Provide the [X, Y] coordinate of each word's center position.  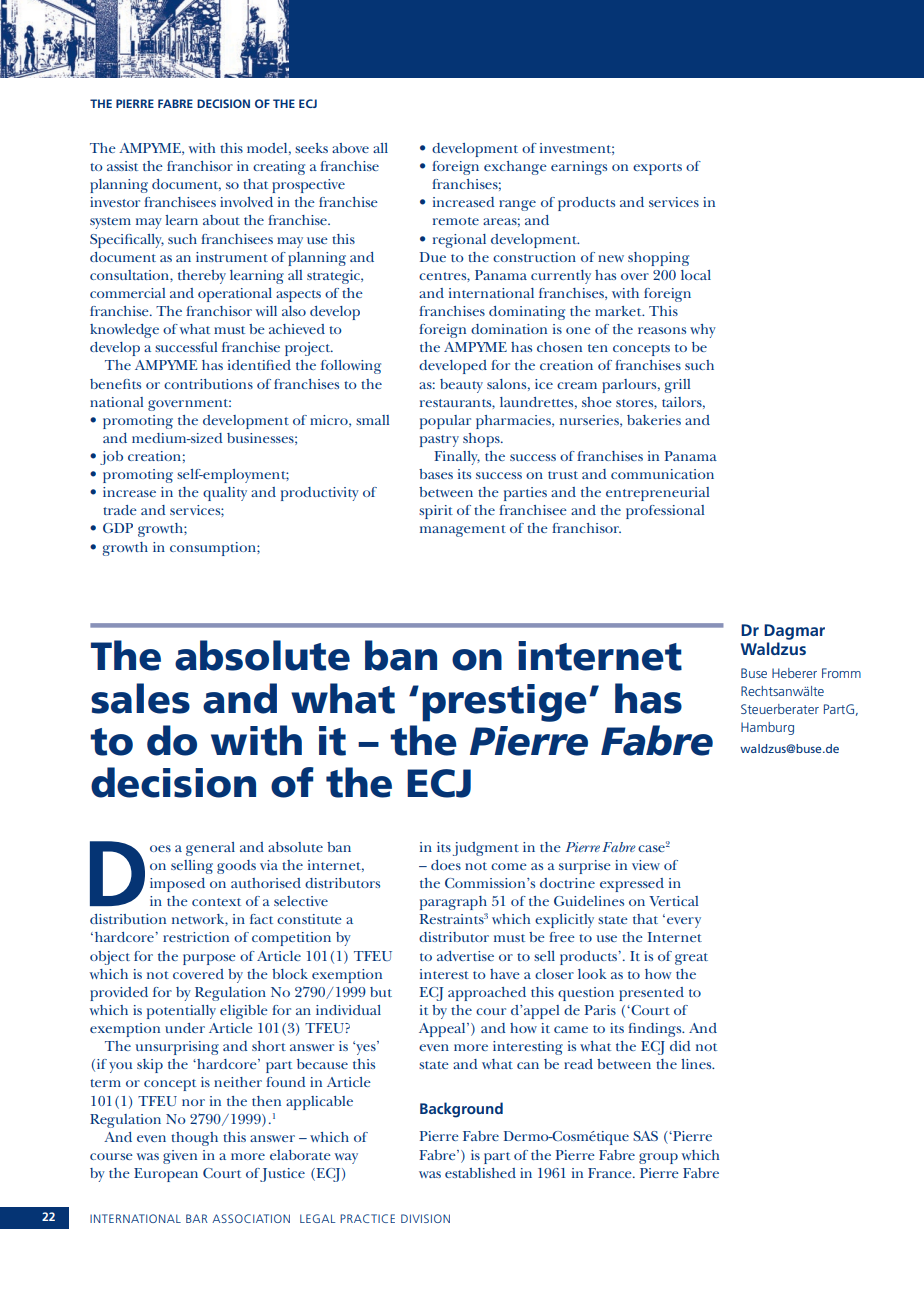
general [210, 849]
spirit [436, 512]
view [646, 865]
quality [225, 494]
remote [456, 221]
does [446, 865]
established [480, 1173]
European [166, 1175]
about [221, 220]
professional [665, 512]
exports [657, 169]
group [658, 1158]
